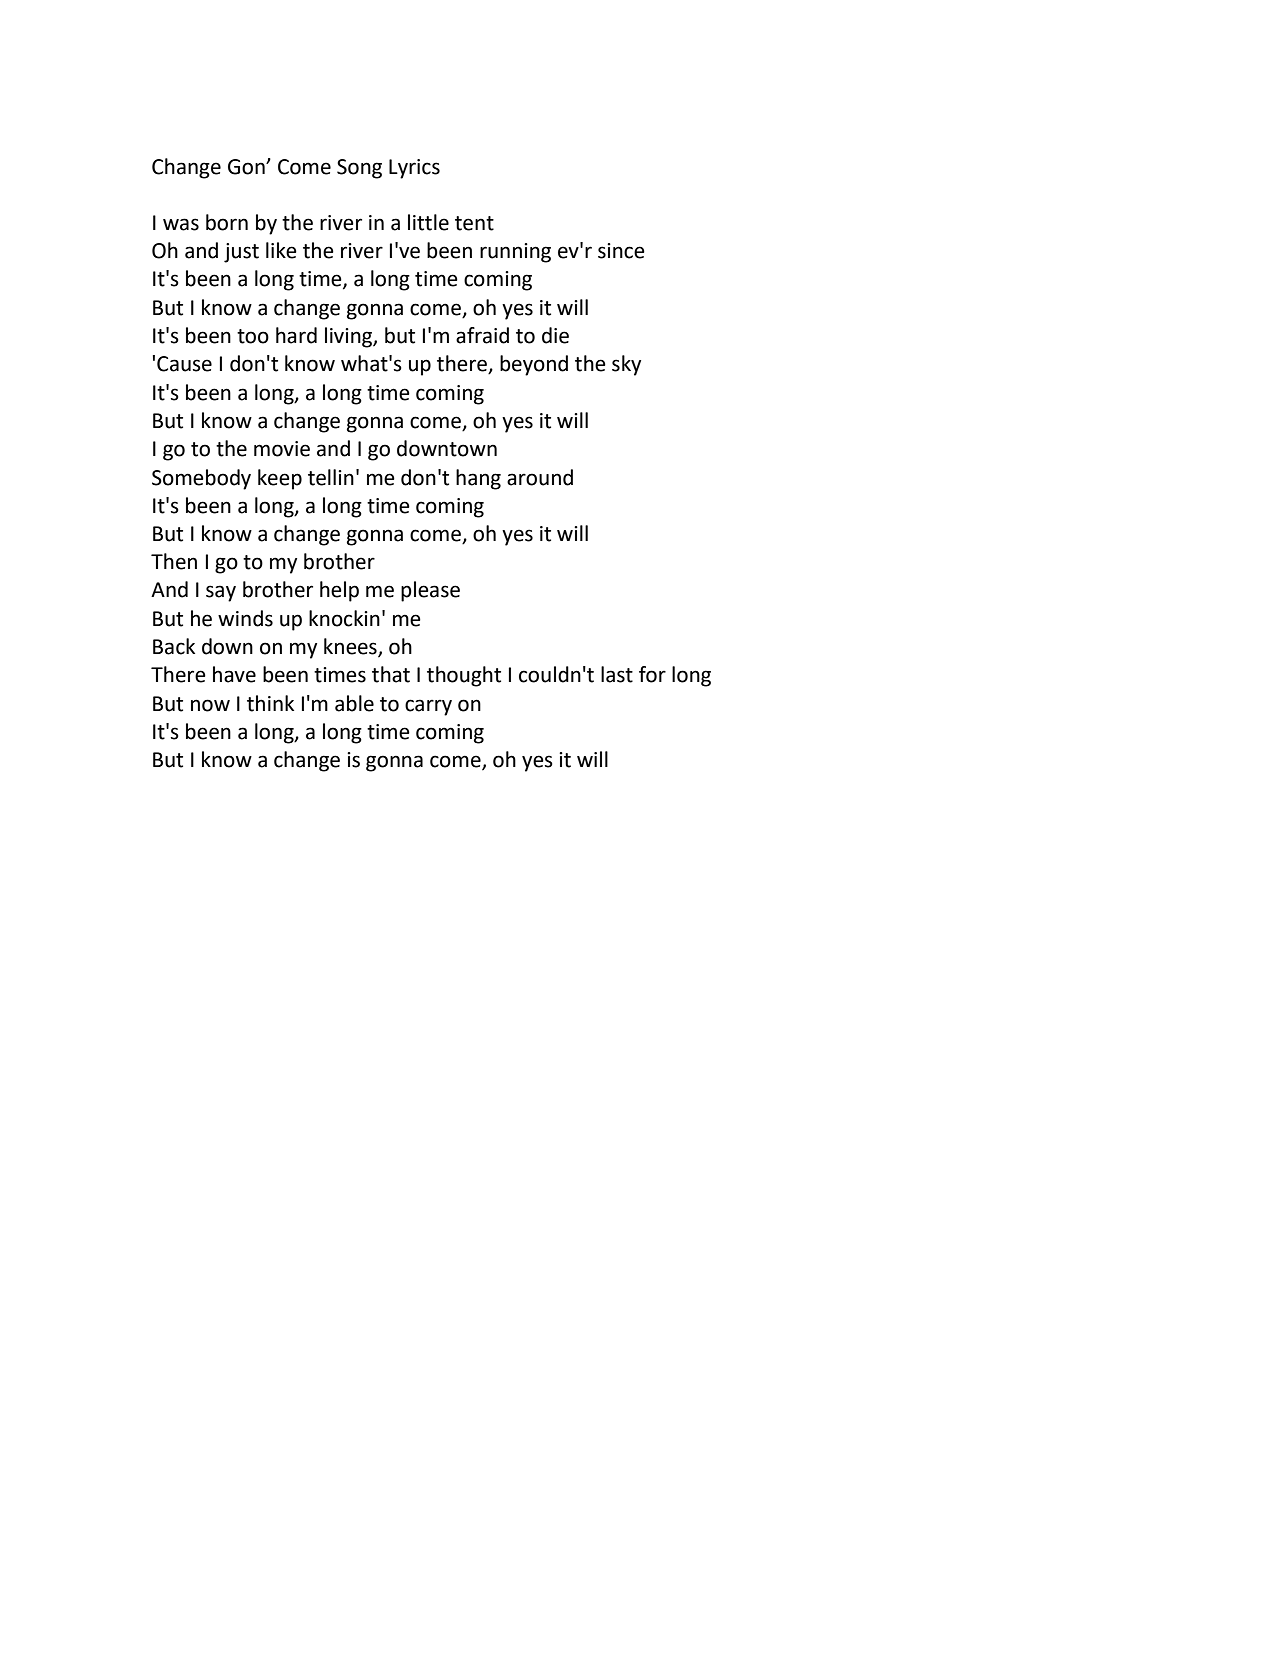 The height and width of the screenshot is (1667, 1288). Describe the element at coordinates (621, 251) in the screenshot. I see `since` at that location.
